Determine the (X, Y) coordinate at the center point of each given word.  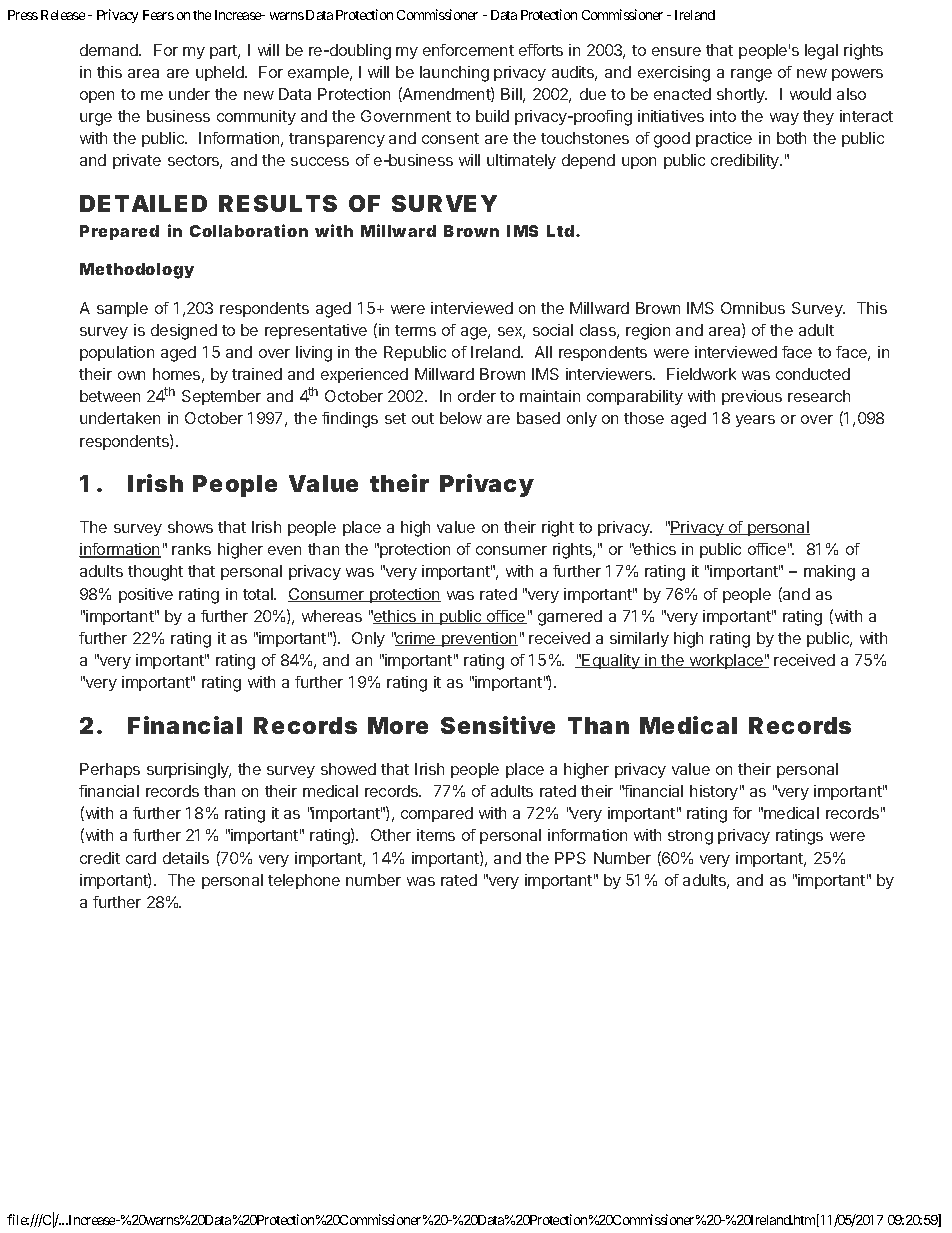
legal (821, 52)
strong (690, 837)
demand (110, 50)
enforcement (468, 50)
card (141, 858)
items (436, 835)
